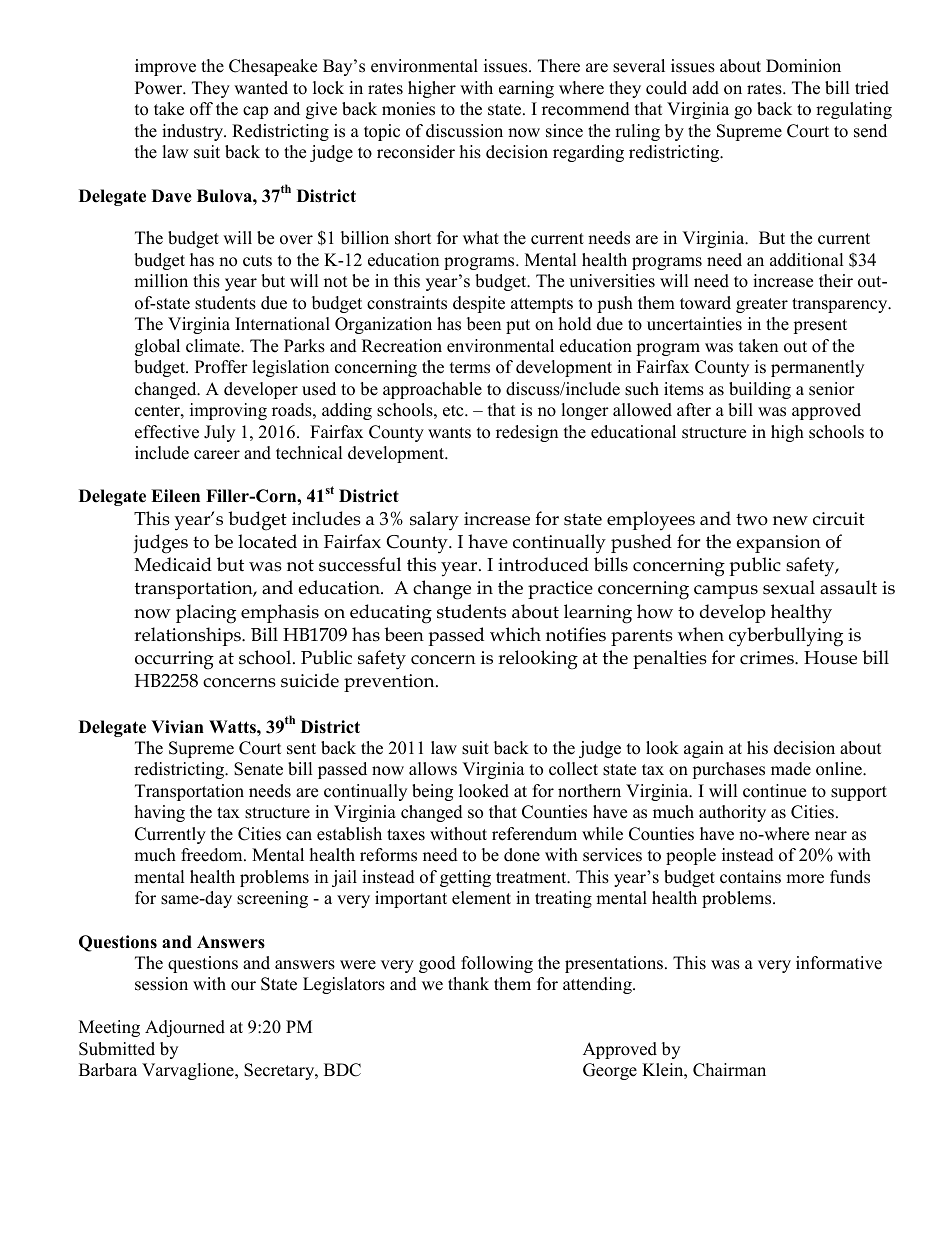 The image size is (952, 1233). What do you see at coordinates (559, 66) in the screenshot?
I see `There` at bounding box center [559, 66].
